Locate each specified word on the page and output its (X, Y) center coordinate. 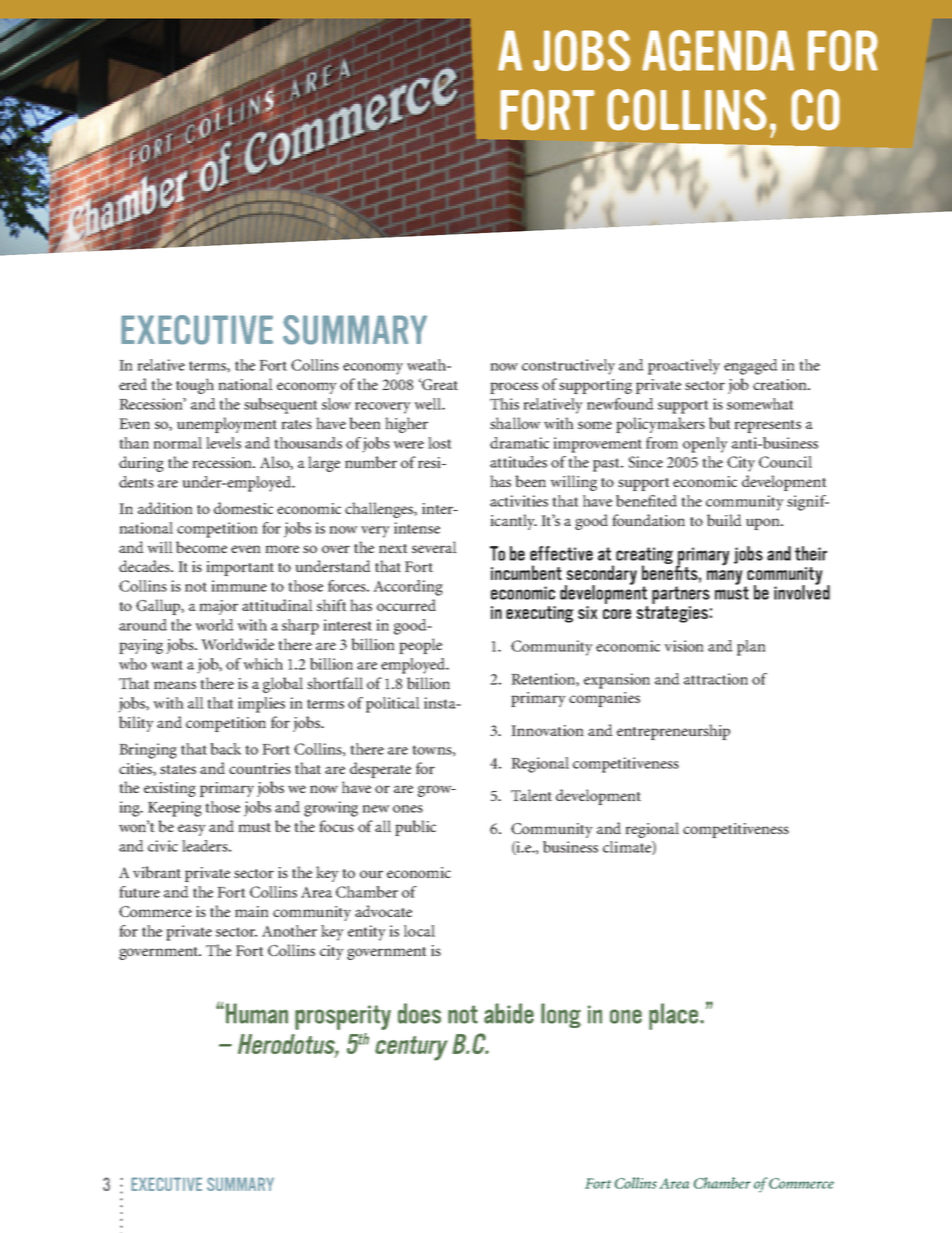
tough (195, 386)
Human (257, 1013)
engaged (751, 367)
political (393, 705)
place (675, 1016)
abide (509, 1013)
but (720, 423)
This (504, 404)
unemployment (227, 425)
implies (261, 705)
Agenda (718, 50)
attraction (716, 679)
